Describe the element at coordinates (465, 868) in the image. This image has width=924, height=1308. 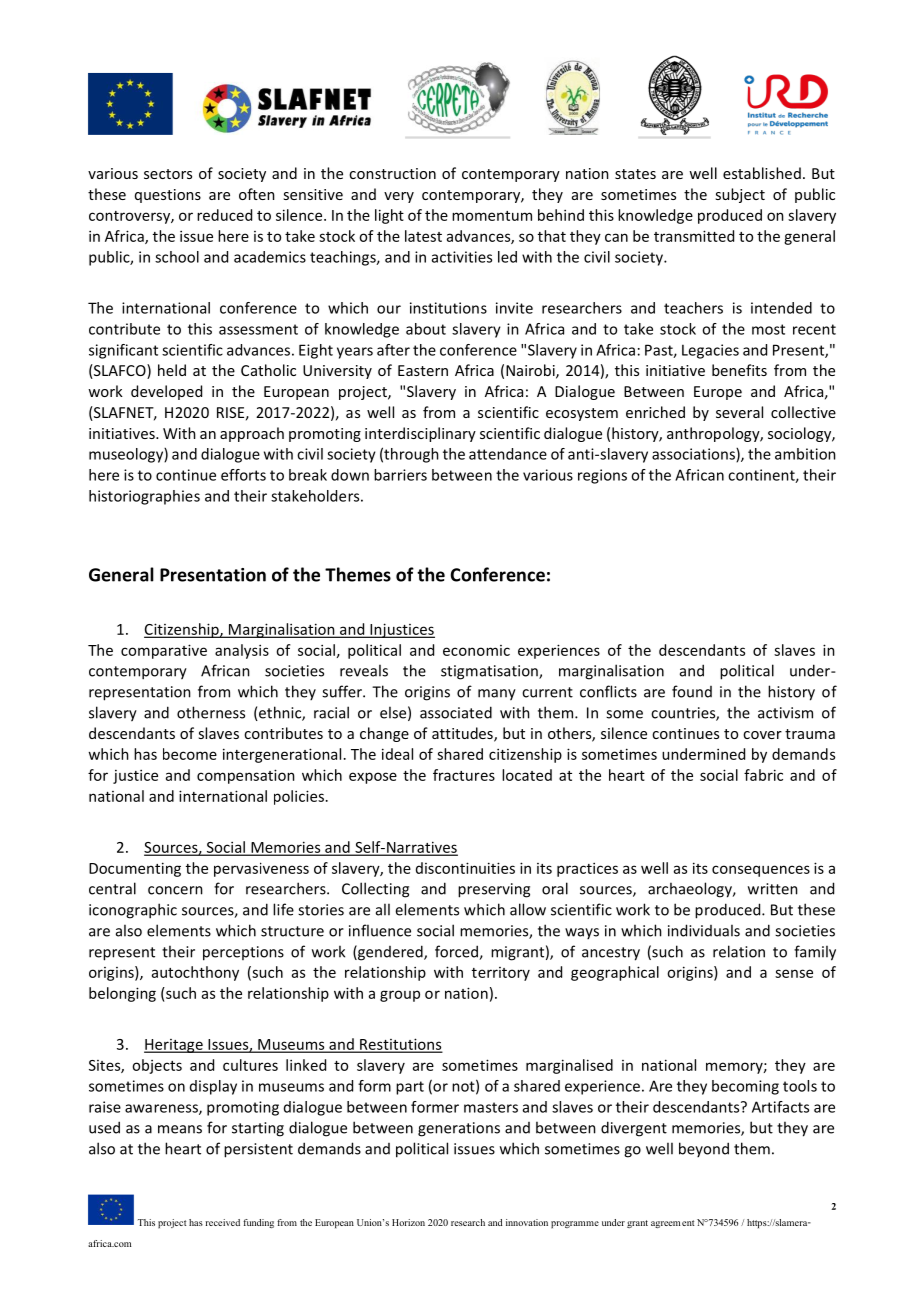
I see `discontinuities` at that location.
